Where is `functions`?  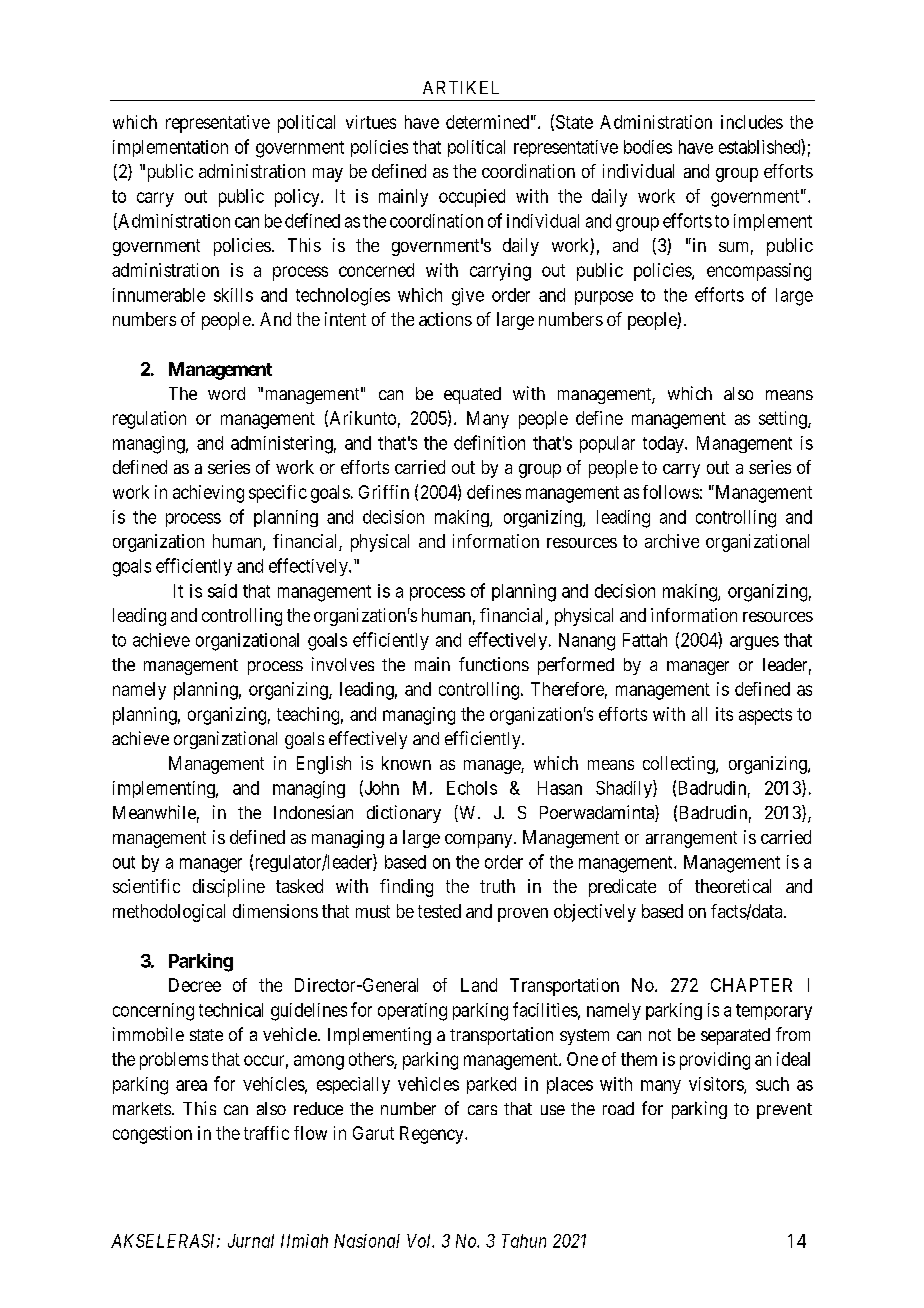 functions is located at coordinates (494, 664).
